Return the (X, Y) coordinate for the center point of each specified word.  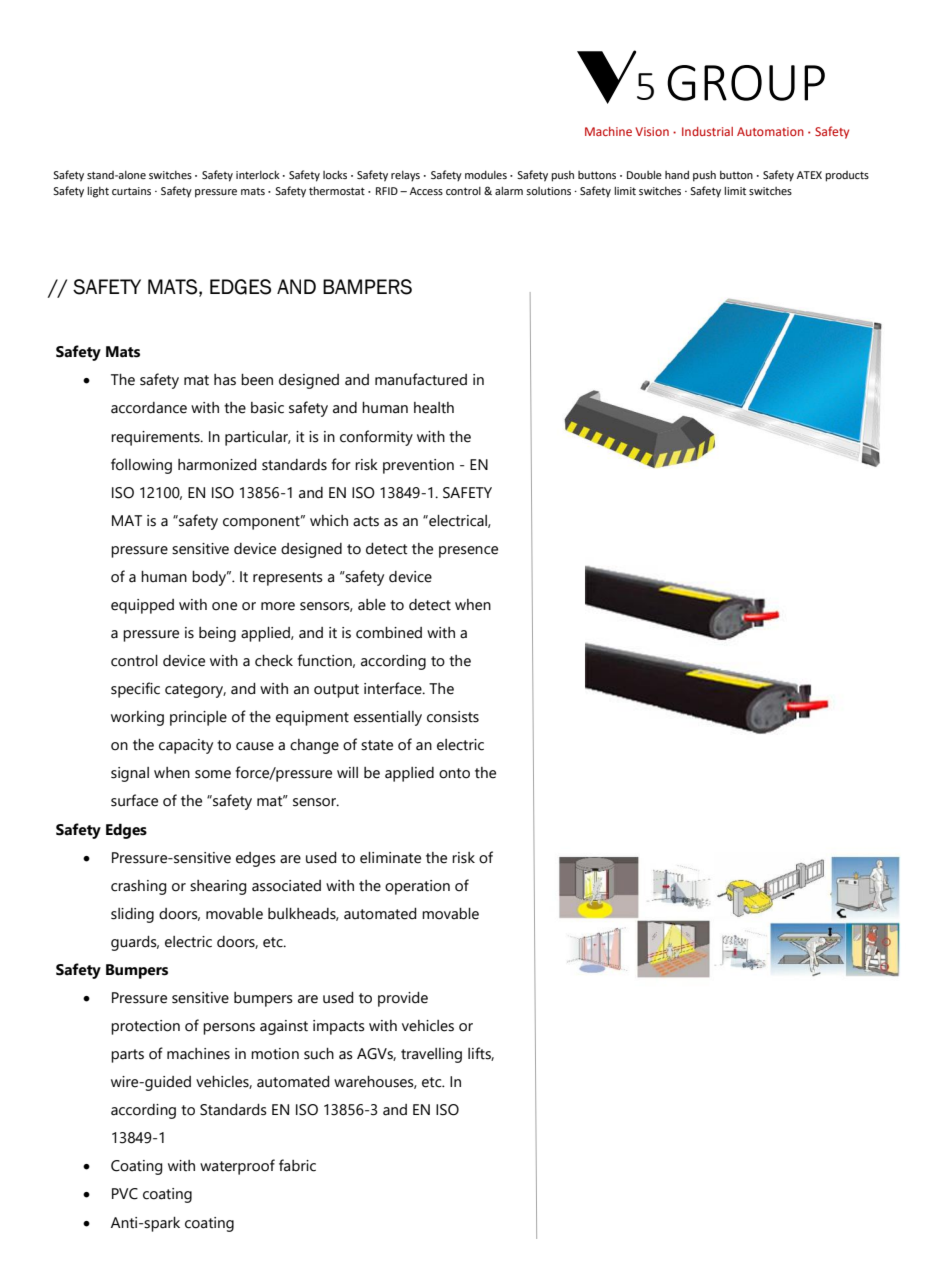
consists (453, 717)
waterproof (237, 1167)
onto (454, 773)
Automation (770, 131)
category (195, 691)
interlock (258, 174)
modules (486, 175)
